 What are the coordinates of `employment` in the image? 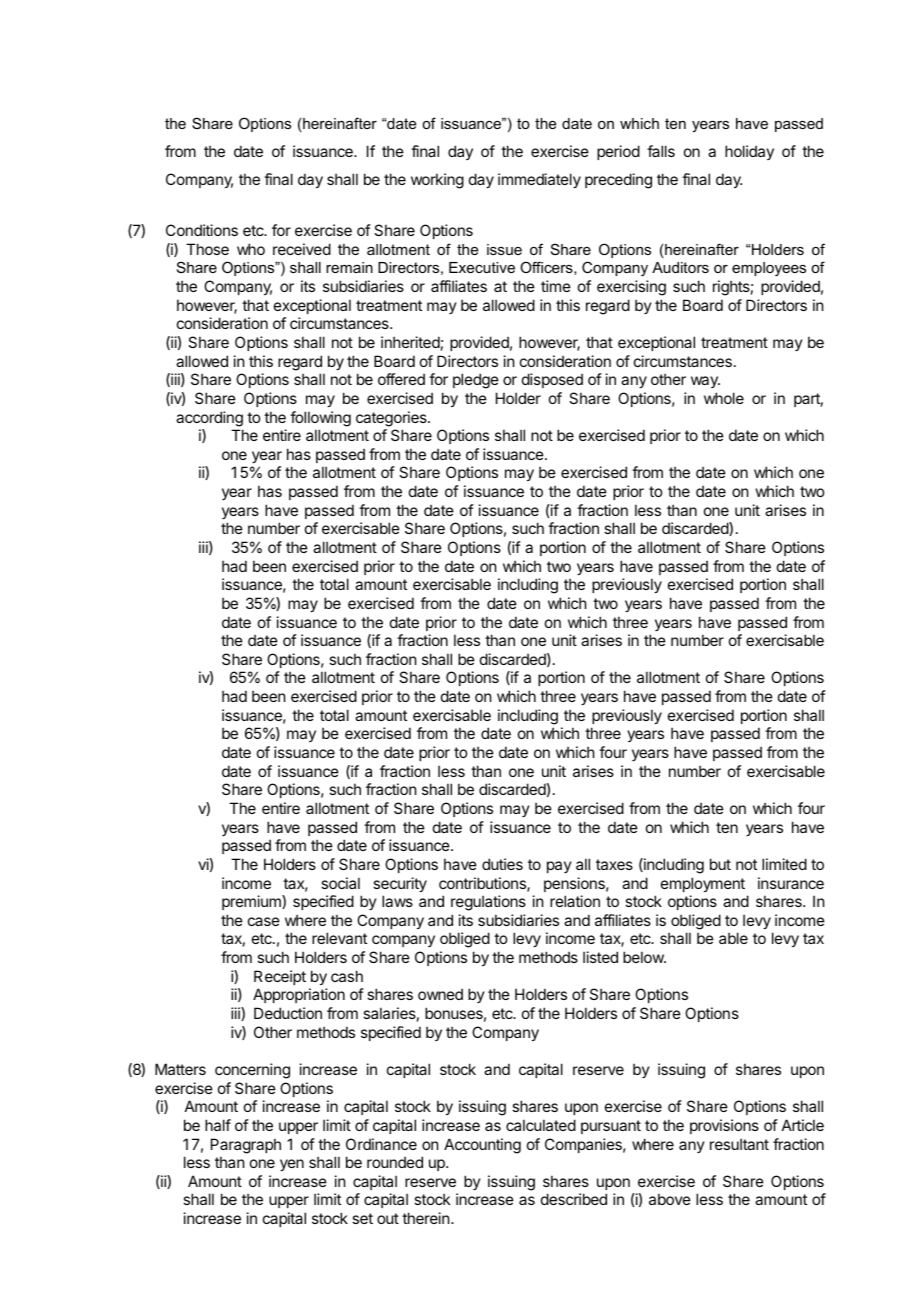 It's located at (703, 884).
